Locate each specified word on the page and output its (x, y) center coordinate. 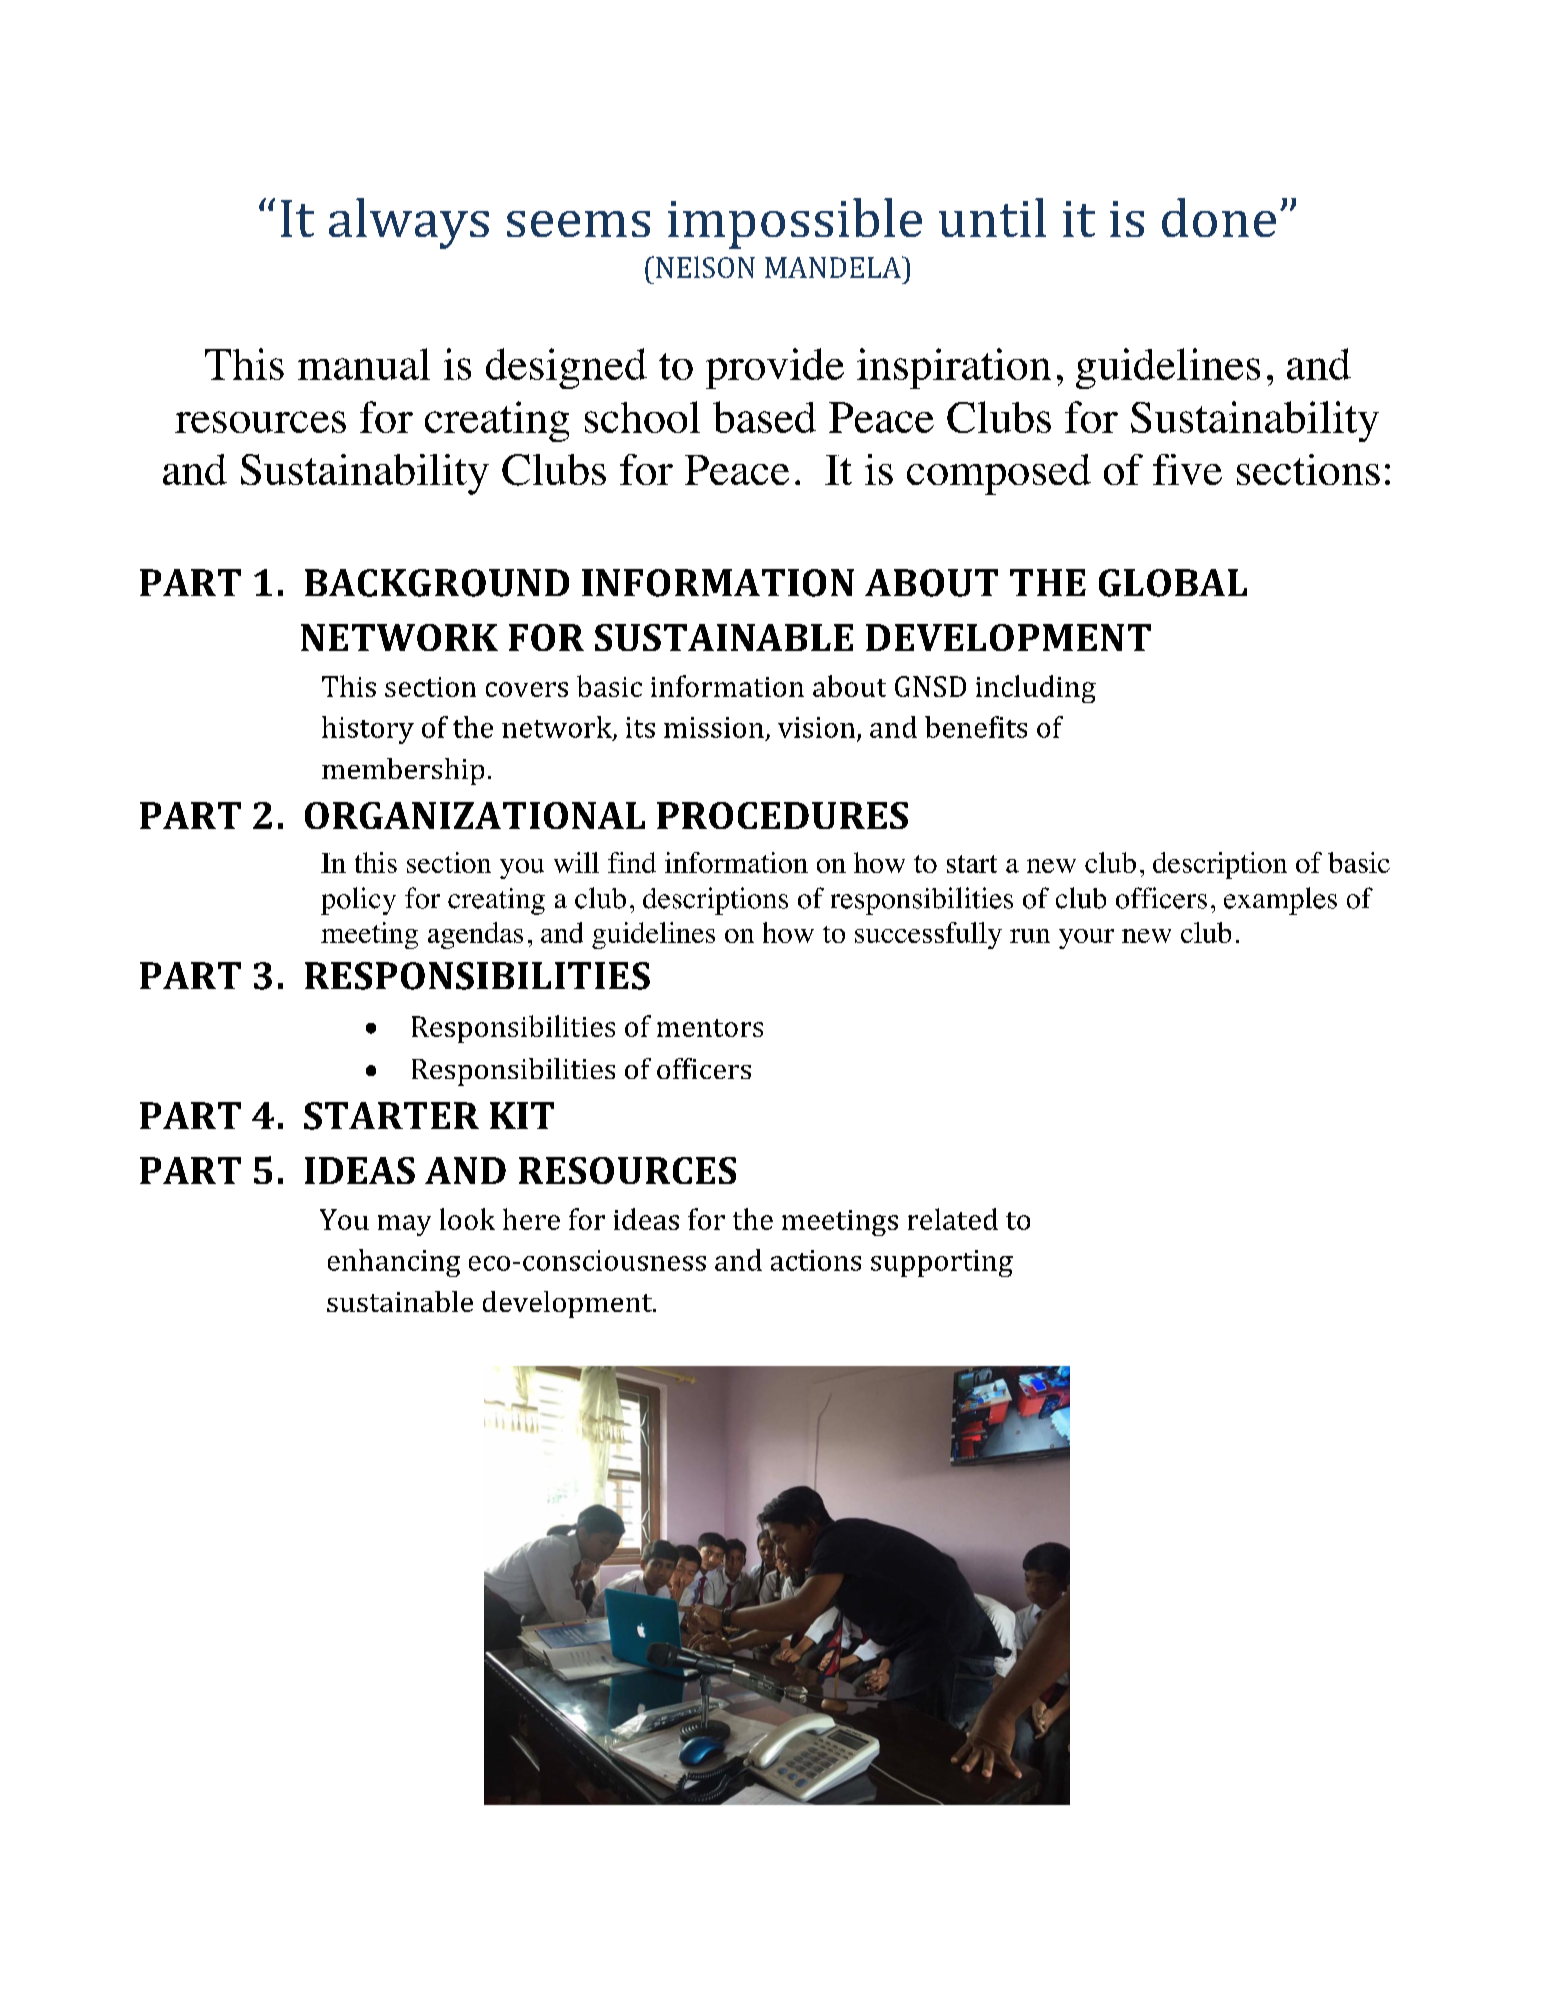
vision (816, 727)
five (1187, 469)
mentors (710, 1028)
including (1036, 689)
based (764, 417)
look (467, 1219)
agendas (475, 935)
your (1086, 939)
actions (816, 1260)
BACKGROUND (437, 583)
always (409, 223)
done (1219, 217)
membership (403, 771)
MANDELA (834, 267)
